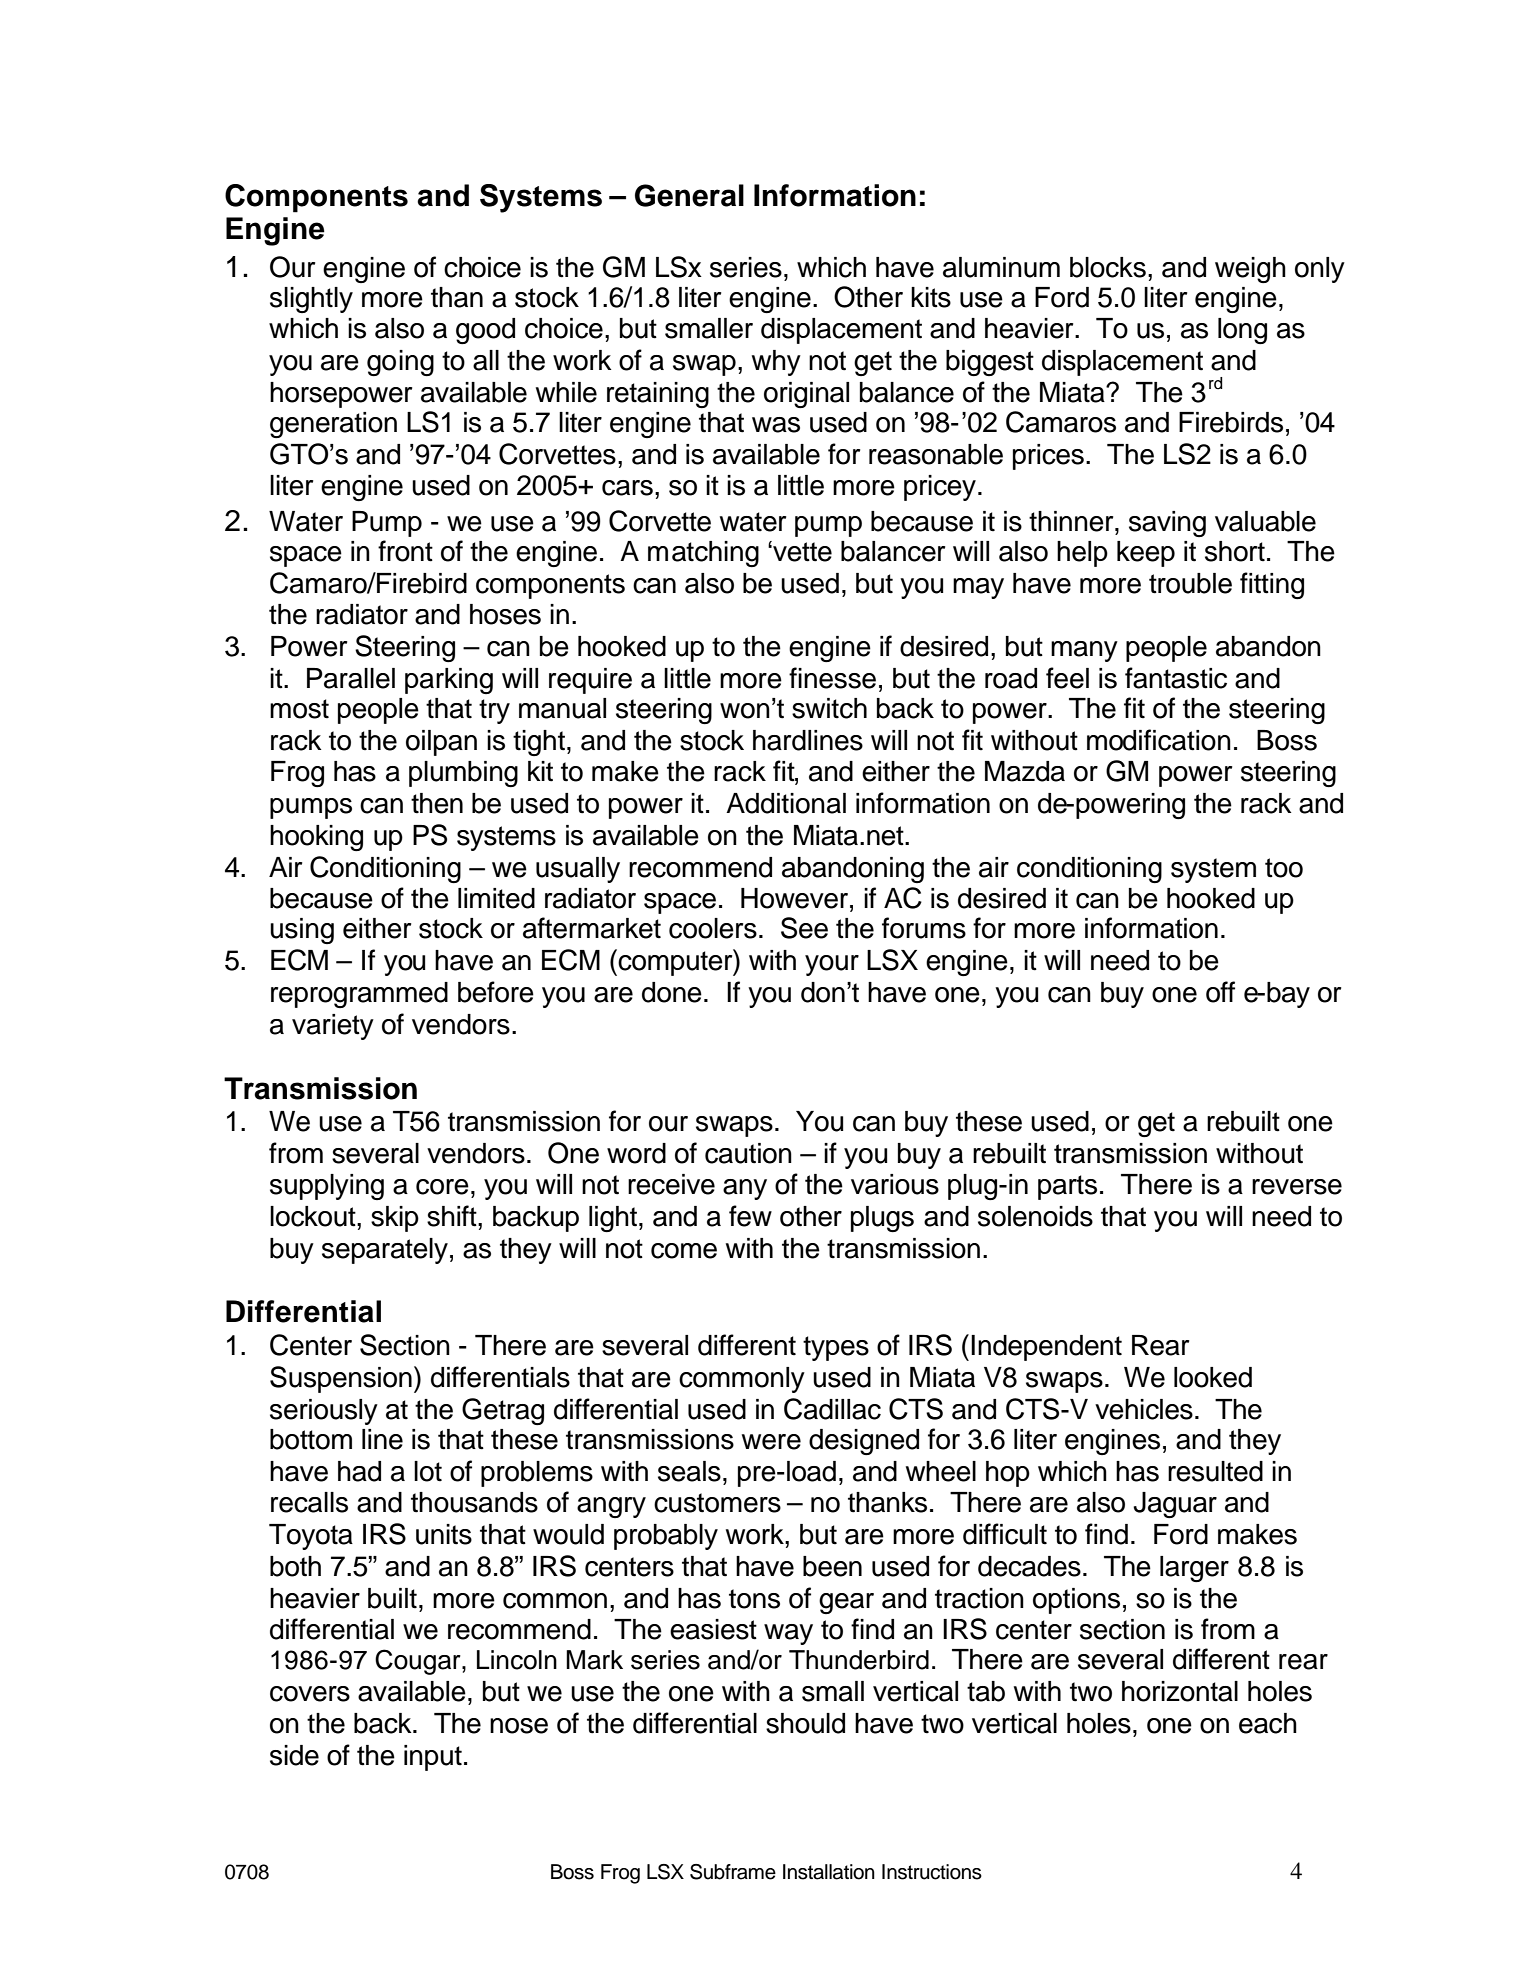 Image resolution: width=1526 pixels, height=1974 pixels. What do you see at coordinates (836, 1348) in the screenshot?
I see `types` at bounding box center [836, 1348].
